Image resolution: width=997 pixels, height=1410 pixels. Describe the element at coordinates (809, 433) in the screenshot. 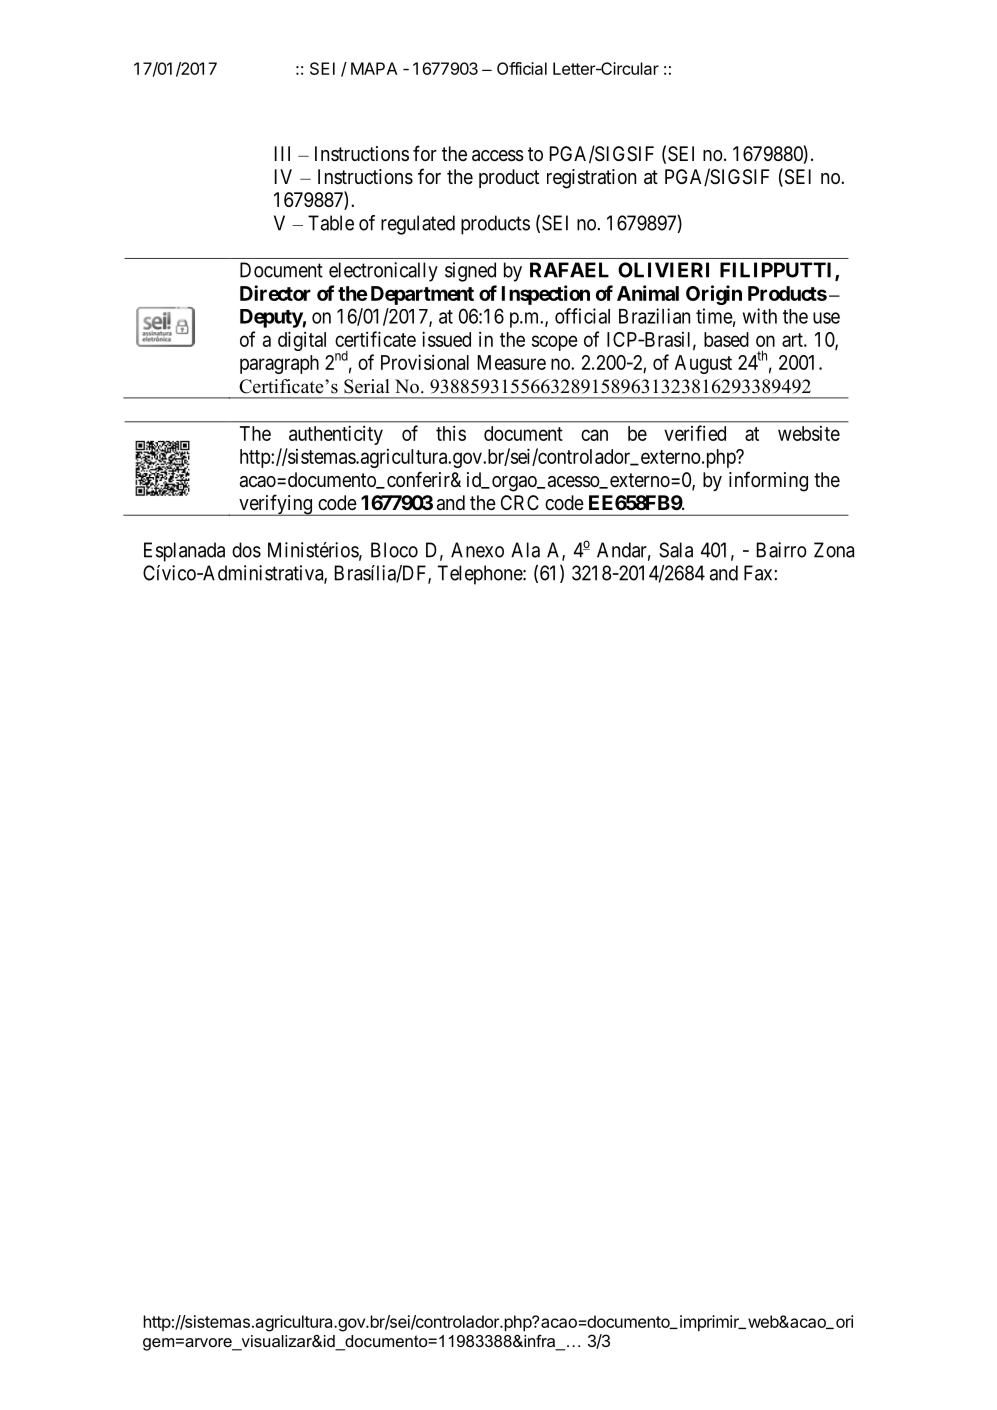

I see `website` at that location.
